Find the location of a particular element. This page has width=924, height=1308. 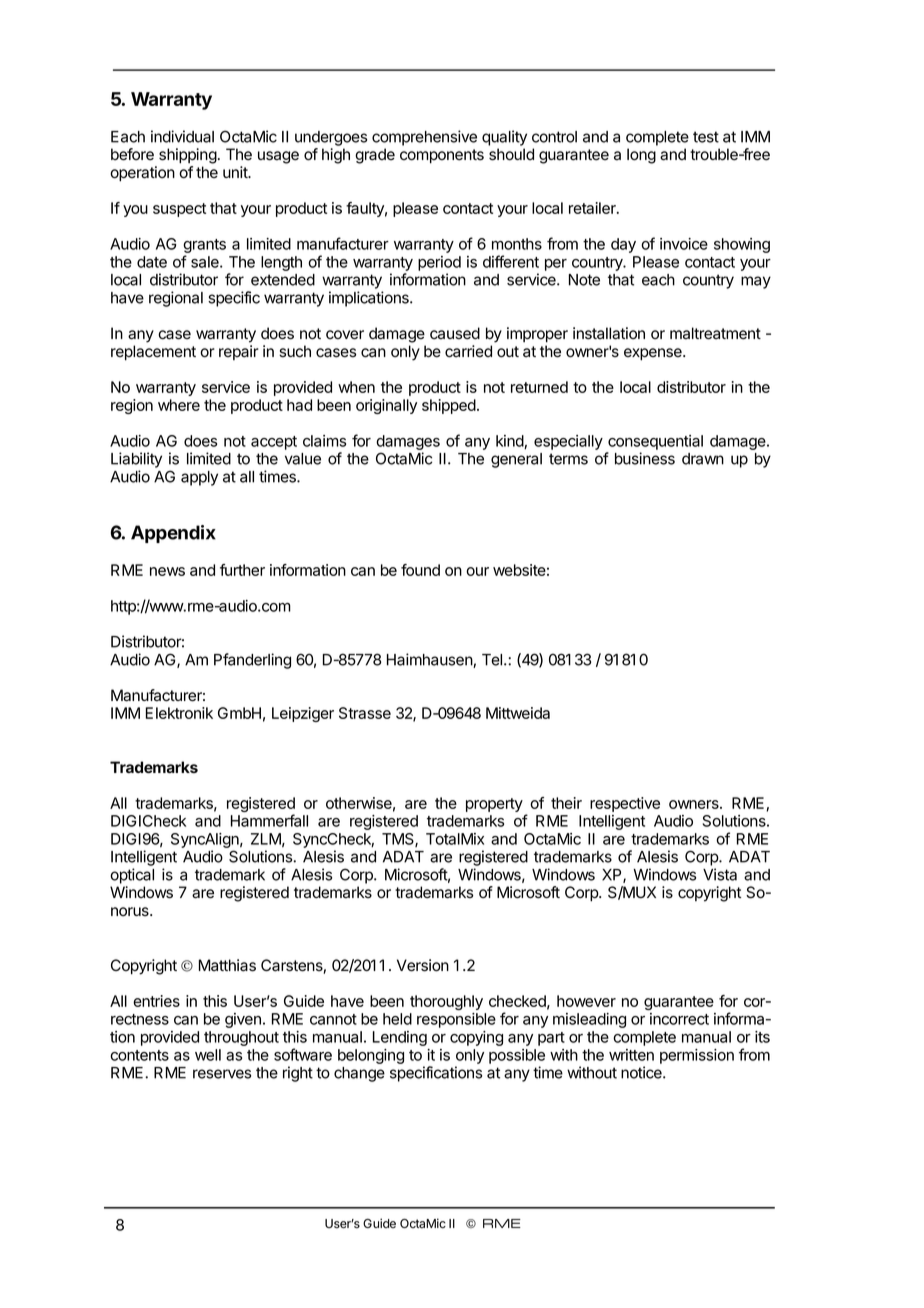

components is located at coordinates (442, 156).
